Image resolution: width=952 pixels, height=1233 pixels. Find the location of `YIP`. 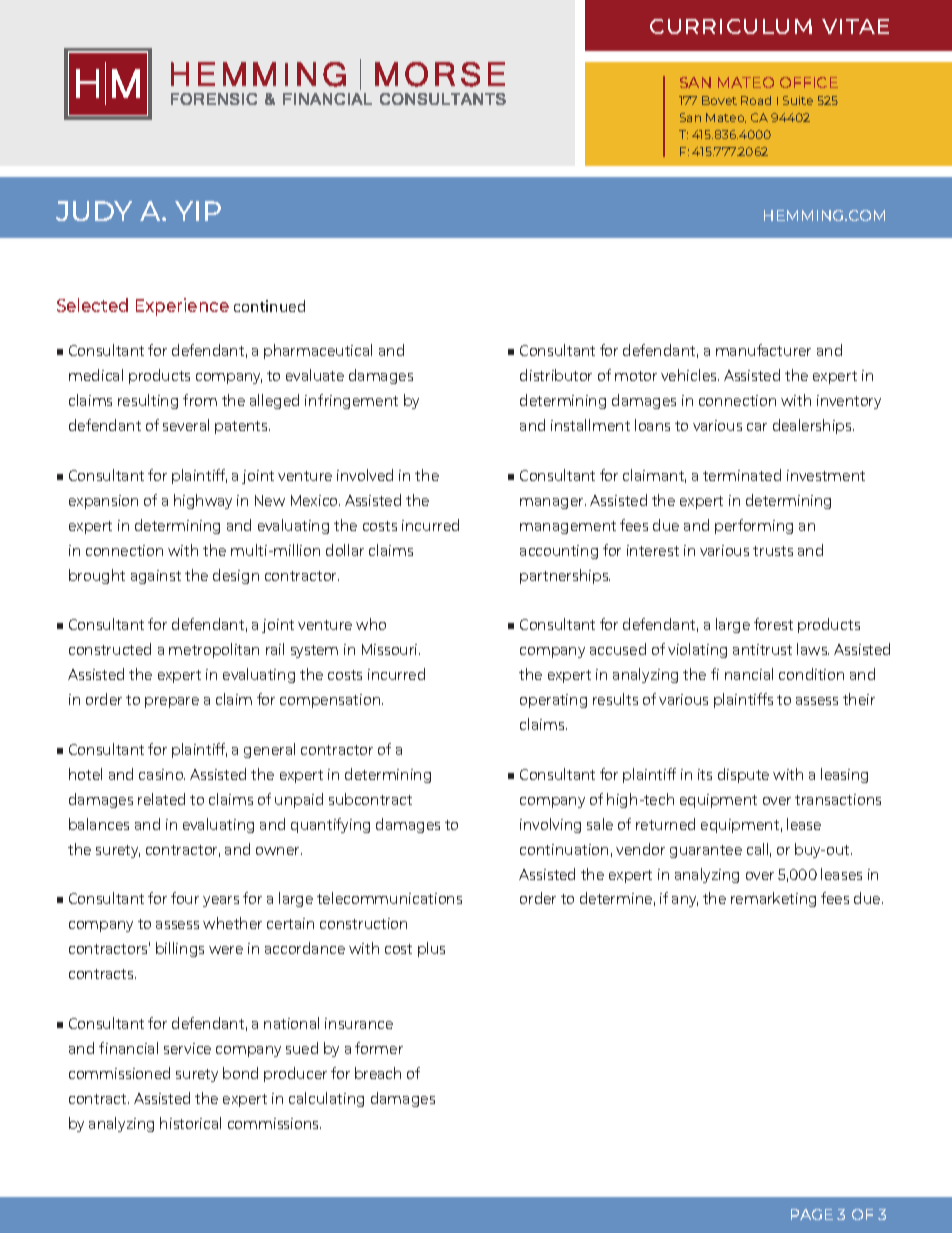

YIP is located at coordinates (198, 211).
